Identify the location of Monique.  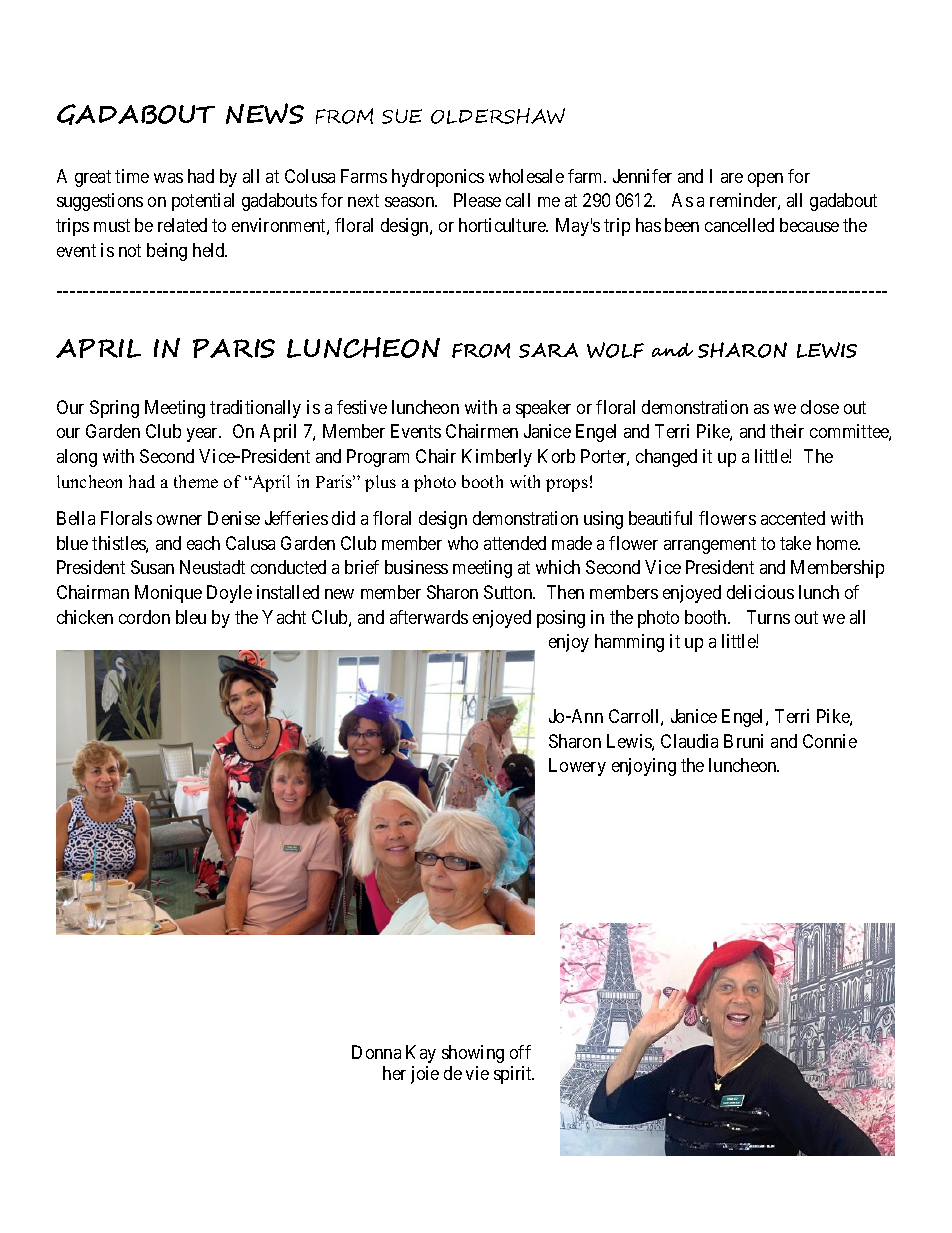
(168, 594).
